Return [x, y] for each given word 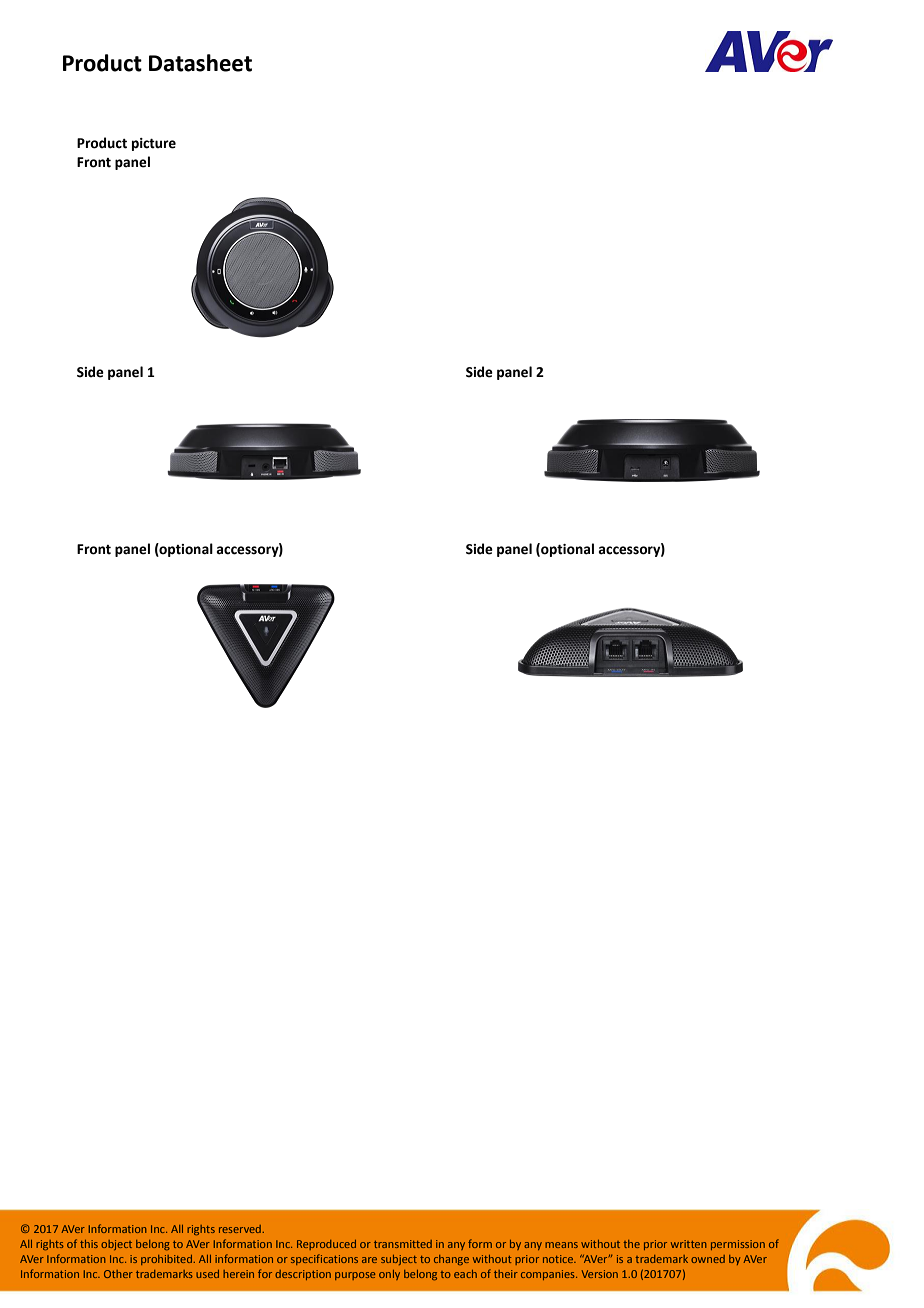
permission [738, 1245]
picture [154, 144]
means [561, 1245]
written [688, 1244]
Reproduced [326, 1245]
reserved [241, 1229]
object [116, 1245]
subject [399, 1260]
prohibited [167, 1260]
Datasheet [200, 63]
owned [708, 1259]
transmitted [403, 1244]
